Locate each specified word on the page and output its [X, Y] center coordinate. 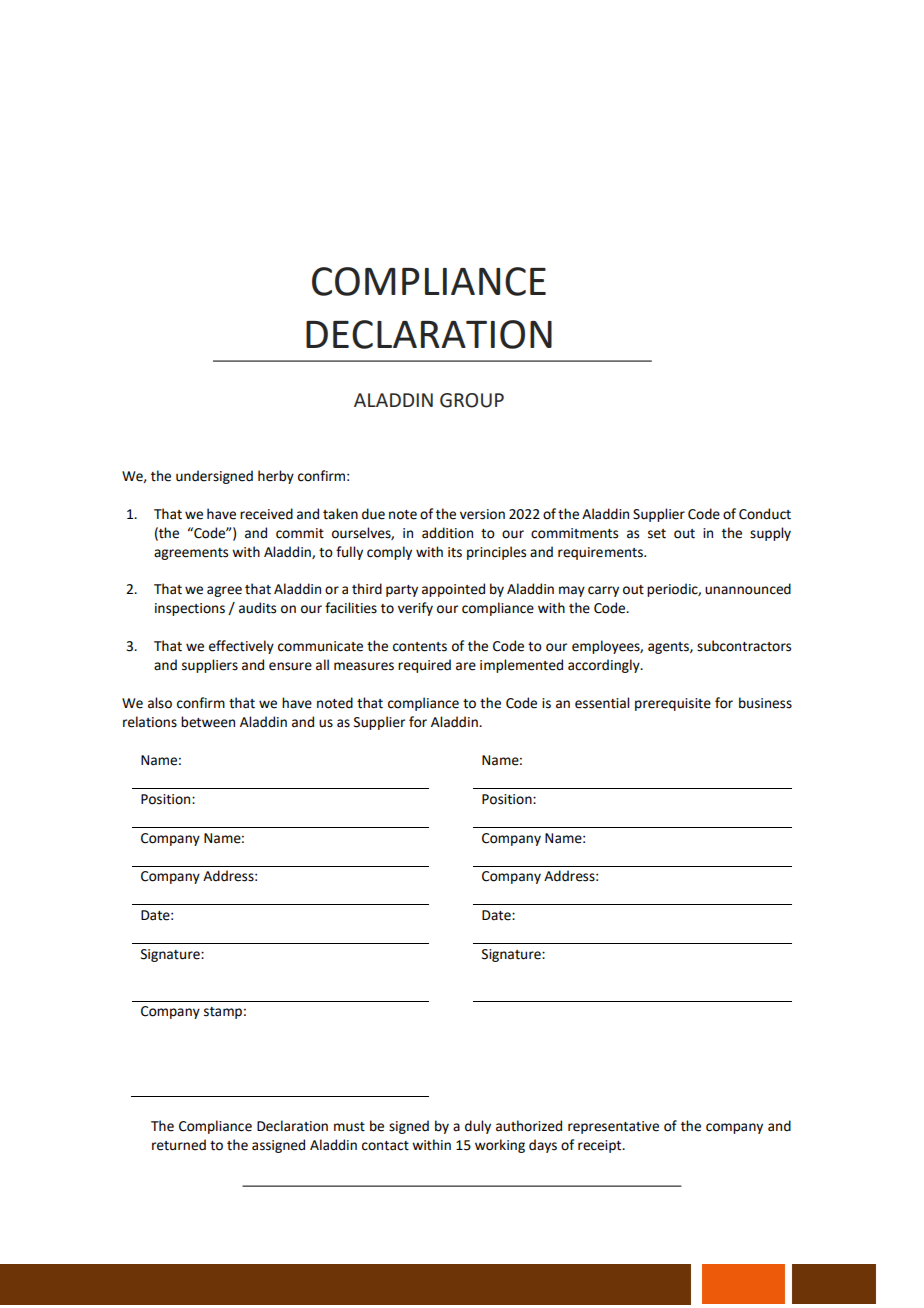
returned [179, 1145]
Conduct [765, 514]
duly [478, 1127]
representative [613, 1127]
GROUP [472, 400]
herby [276, 477]
